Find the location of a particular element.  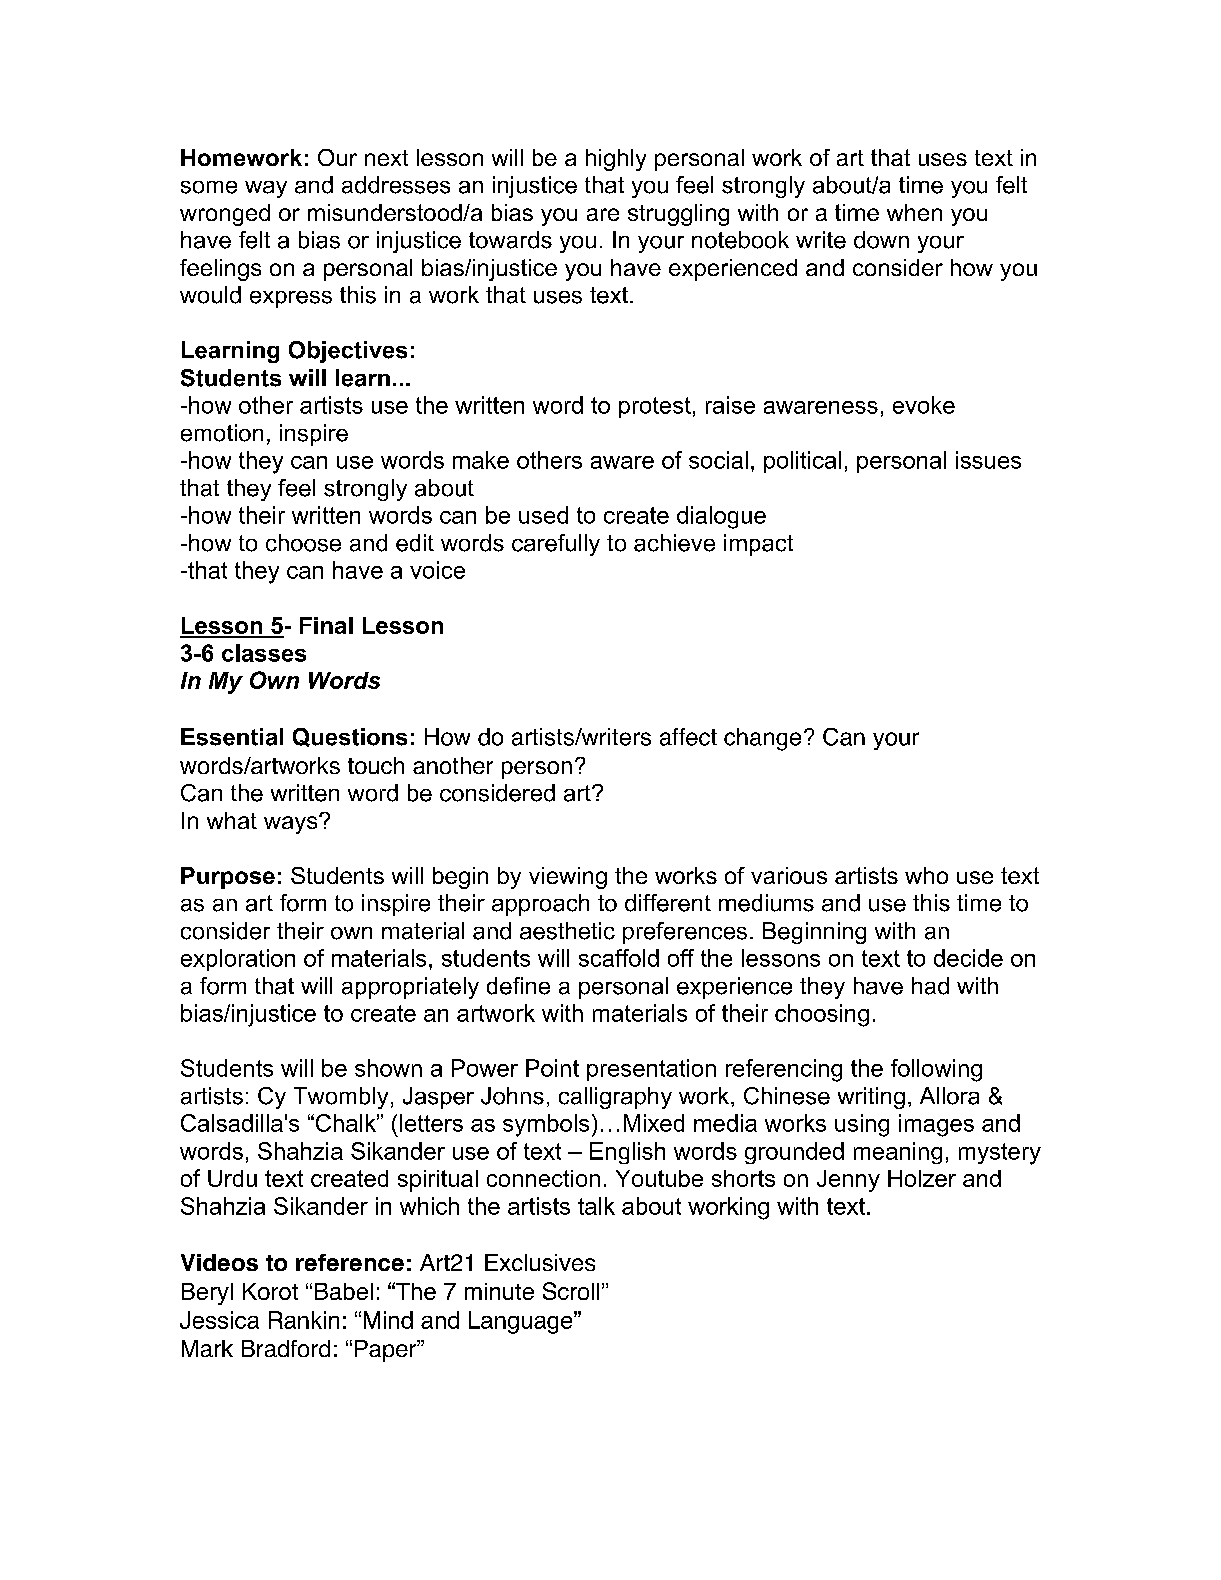

Rankin is located at coordinates (304, 1320).
